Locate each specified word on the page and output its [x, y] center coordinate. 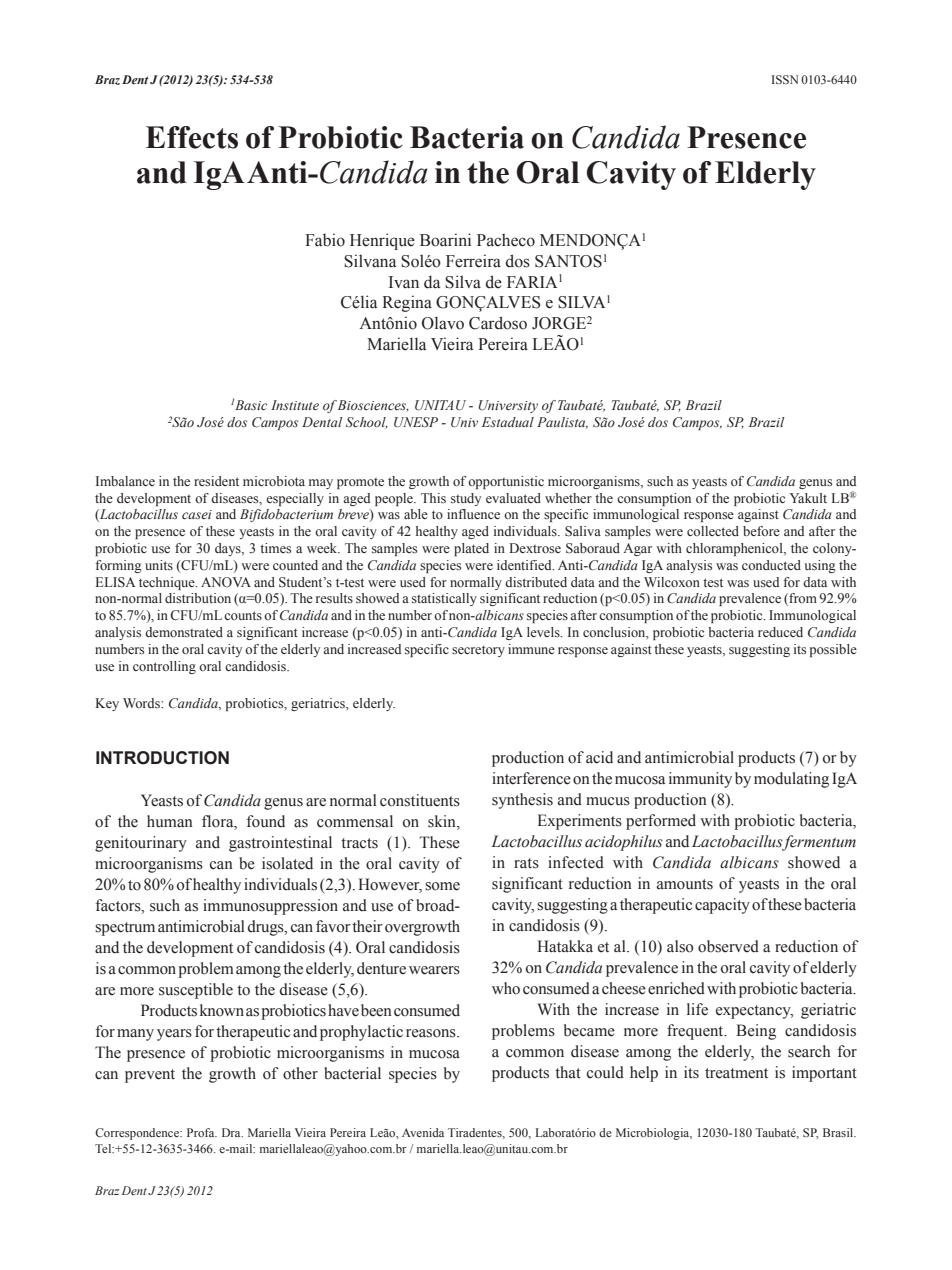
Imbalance [125, 481]
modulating [791, 780]
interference [531, 778]
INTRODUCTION [162, 758]
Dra [232, 1132]
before [761, 531]
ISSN [785, 79]
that [568, 1072]
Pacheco [506, 240]
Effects [192, 137]
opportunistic [506, 482]
